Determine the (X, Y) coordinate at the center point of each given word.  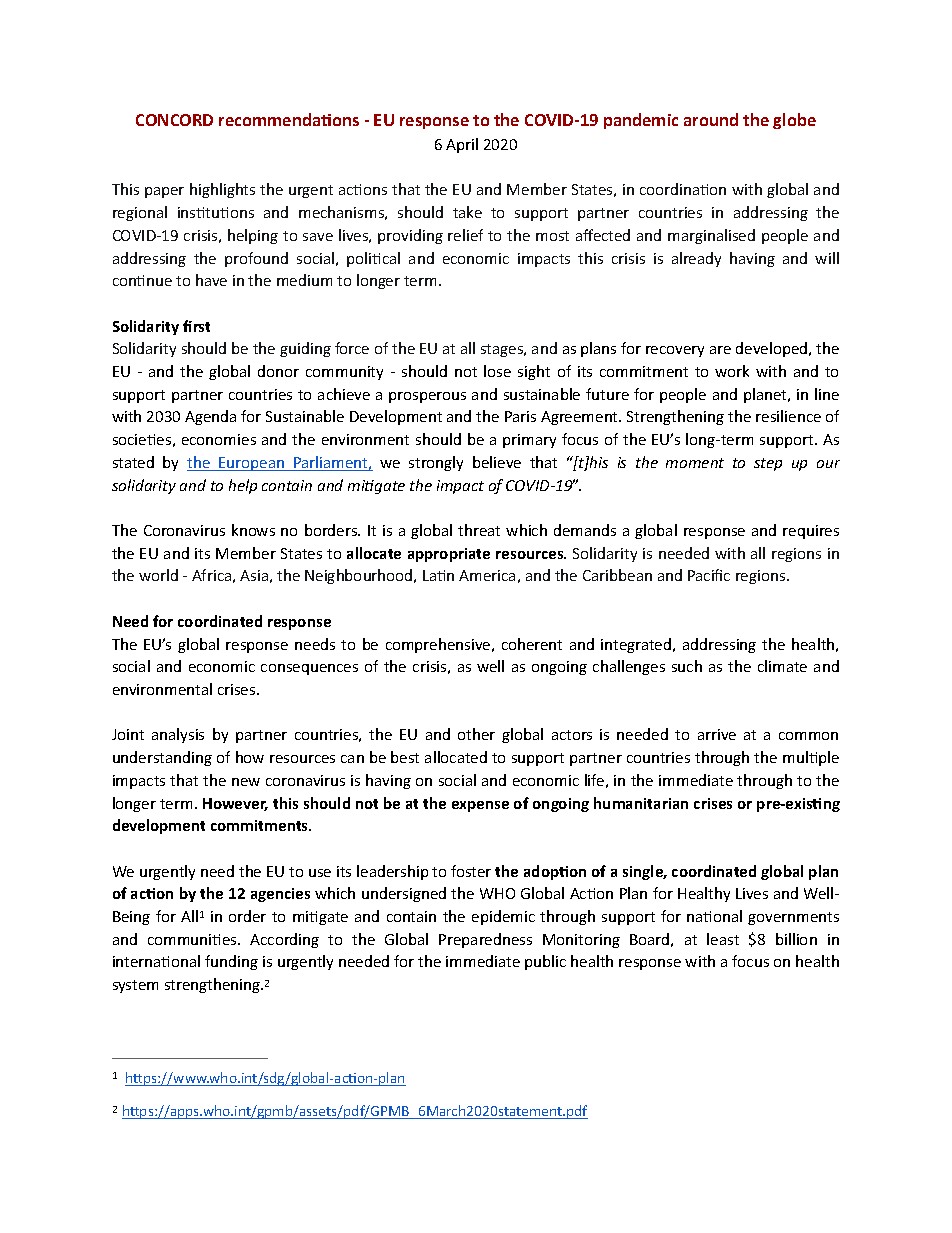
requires (811, 532)
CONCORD (174, 120)
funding (231, 962)
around (711, 119)
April (462, 145)
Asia (254, 575)
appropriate (449, 555)
